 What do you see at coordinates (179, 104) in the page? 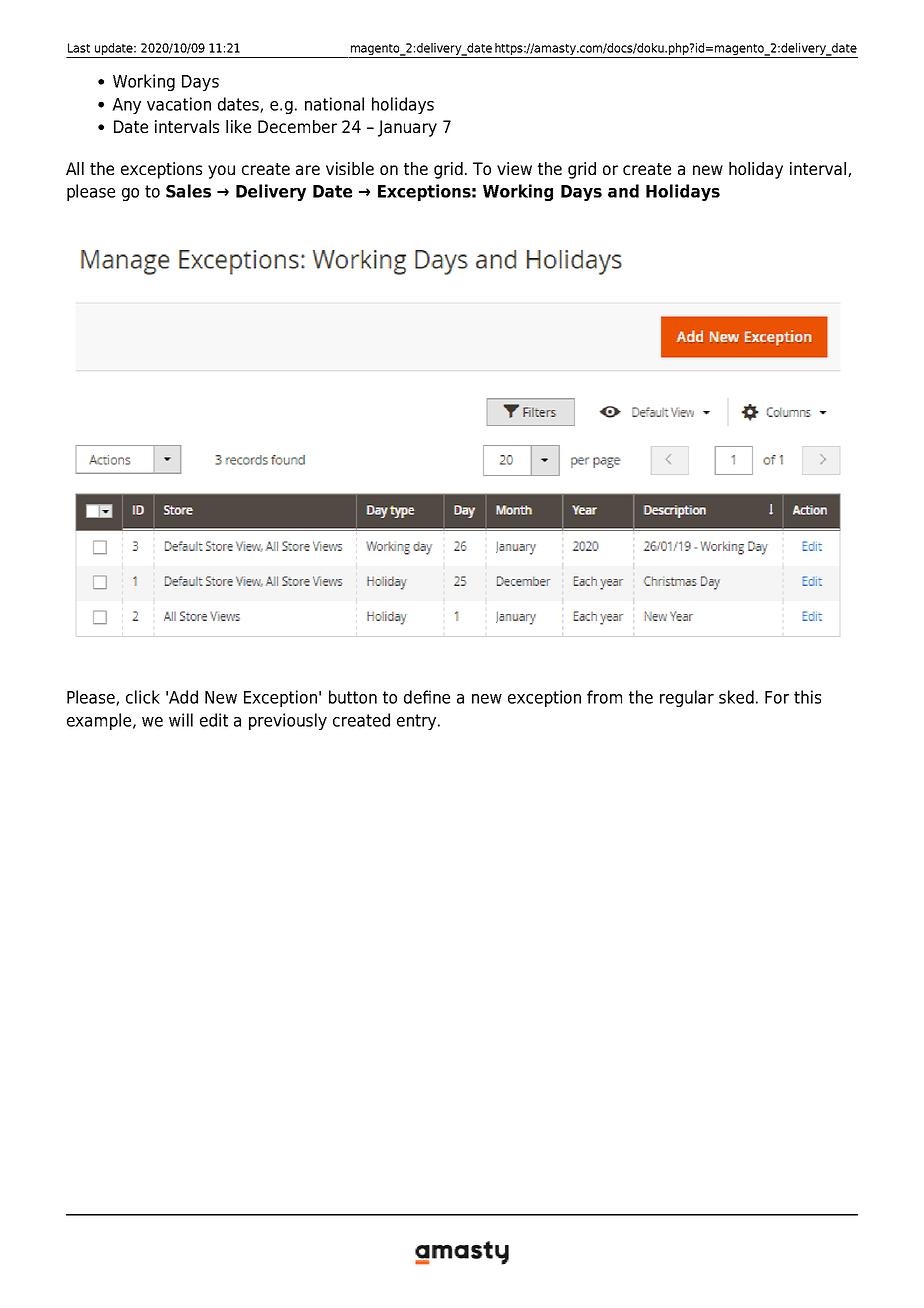
I see `vacation` at bounding box center [179, 104].
